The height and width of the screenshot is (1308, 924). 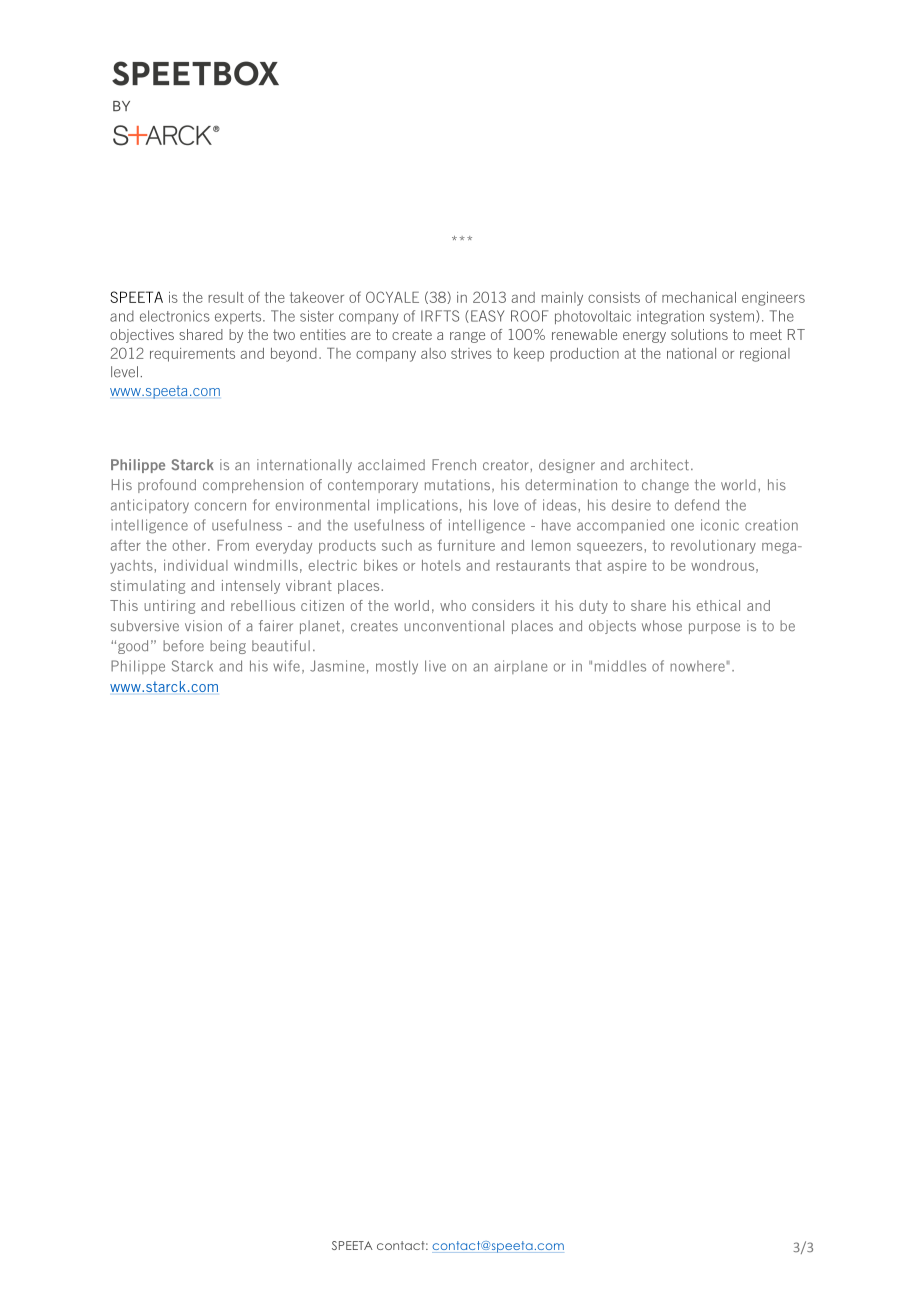 What do you see at coordinates (454, 464) in the screenshot?
I see `French` at bounding box center [454, 464].
